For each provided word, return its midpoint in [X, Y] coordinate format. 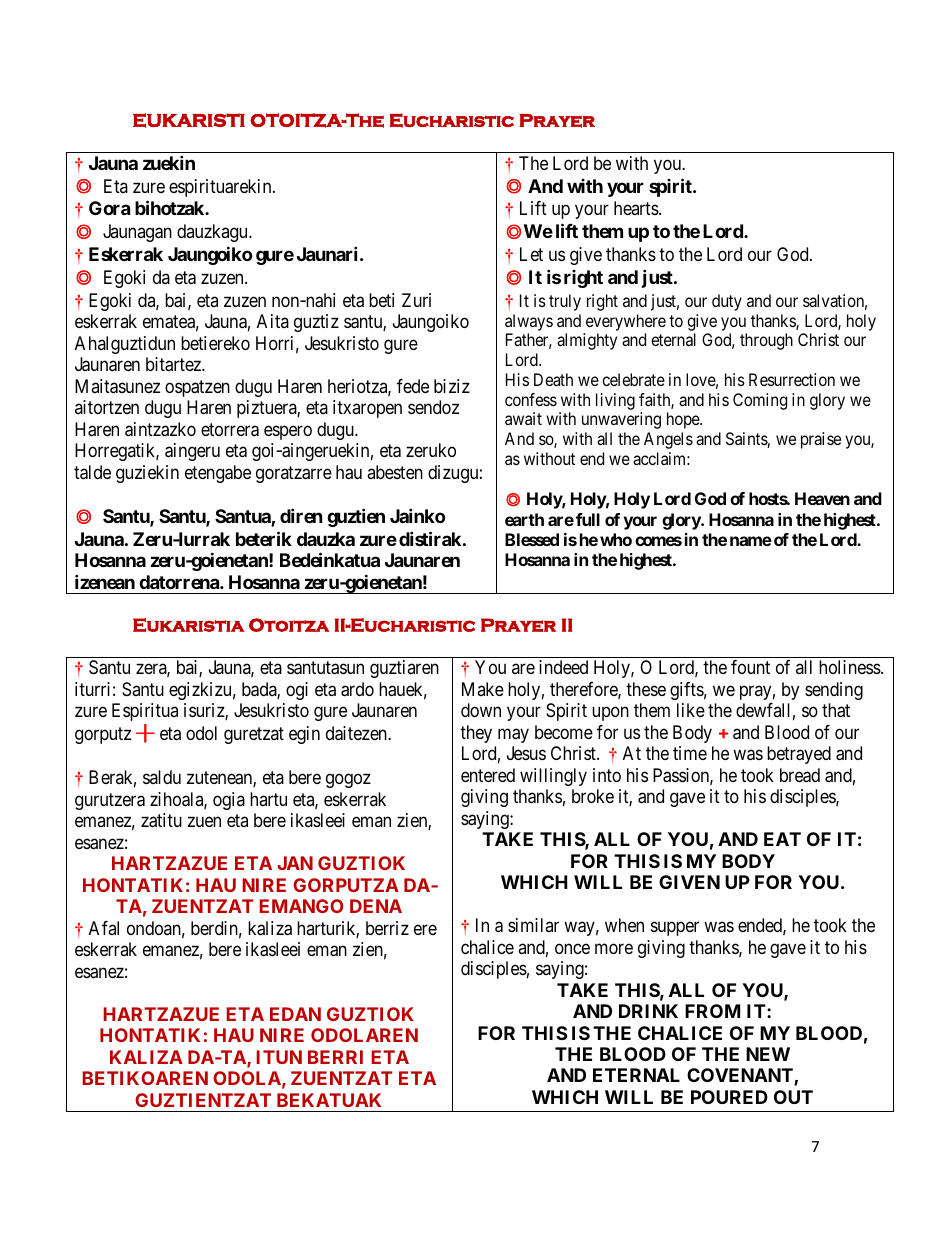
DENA [376, 906]
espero [288, 432]
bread [800, 775]
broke [593, 796]
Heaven [822, 498]
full [588, 519]
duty [727, 302]
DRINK [648, 1011]
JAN [295, 863]
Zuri [416, 300]
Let [531, 254]
